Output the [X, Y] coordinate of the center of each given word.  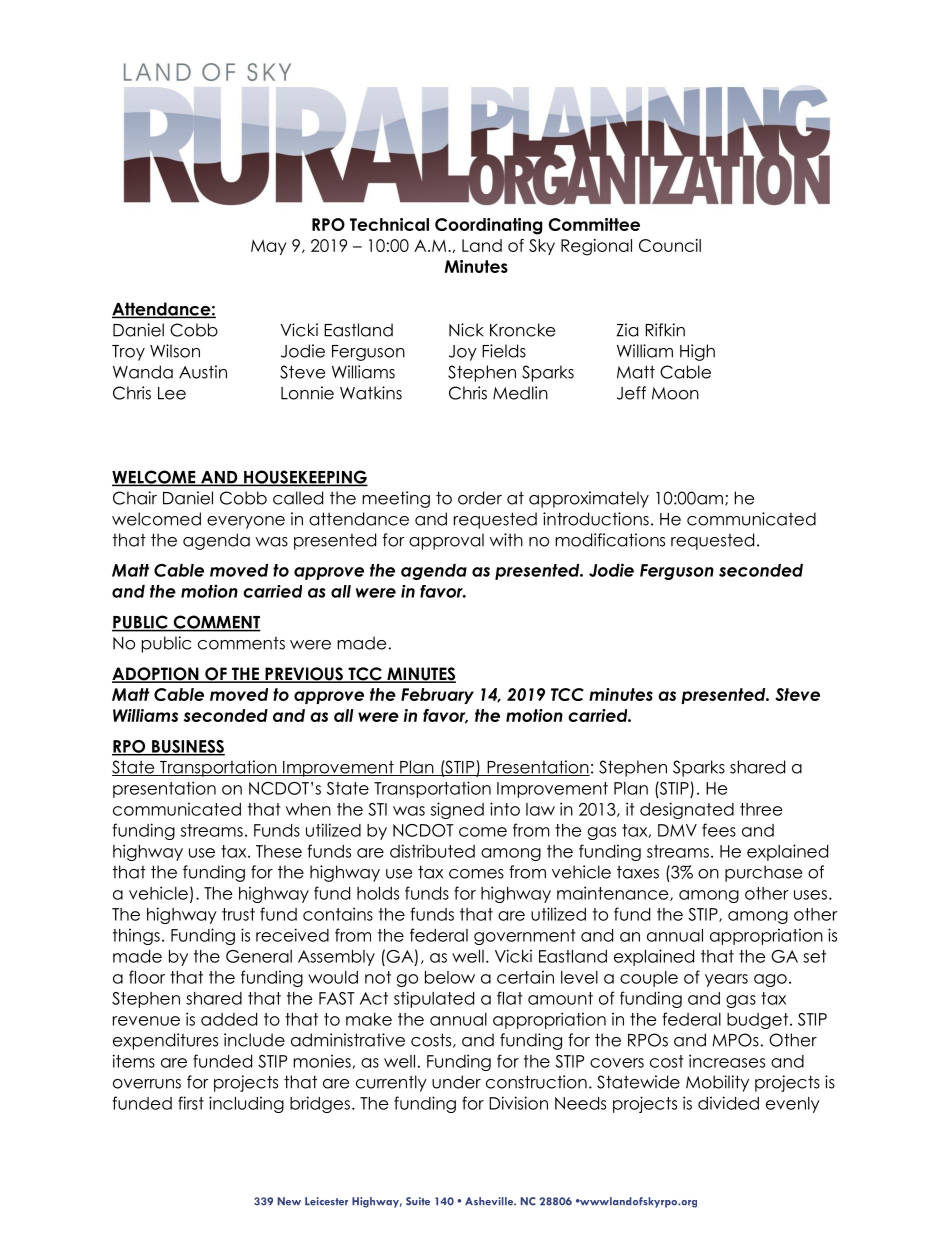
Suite [418, 1201]
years [726, 980]
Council [670, 245]
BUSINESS [187, 747]
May [268, 247]
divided [728, 1103]
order [480, 498]
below [450, 977]
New [289, 1201]
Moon [675, 393]
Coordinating [488, 226]
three [761, 809]
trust [238, 914]
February [437, 696]
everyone [246, 522]
